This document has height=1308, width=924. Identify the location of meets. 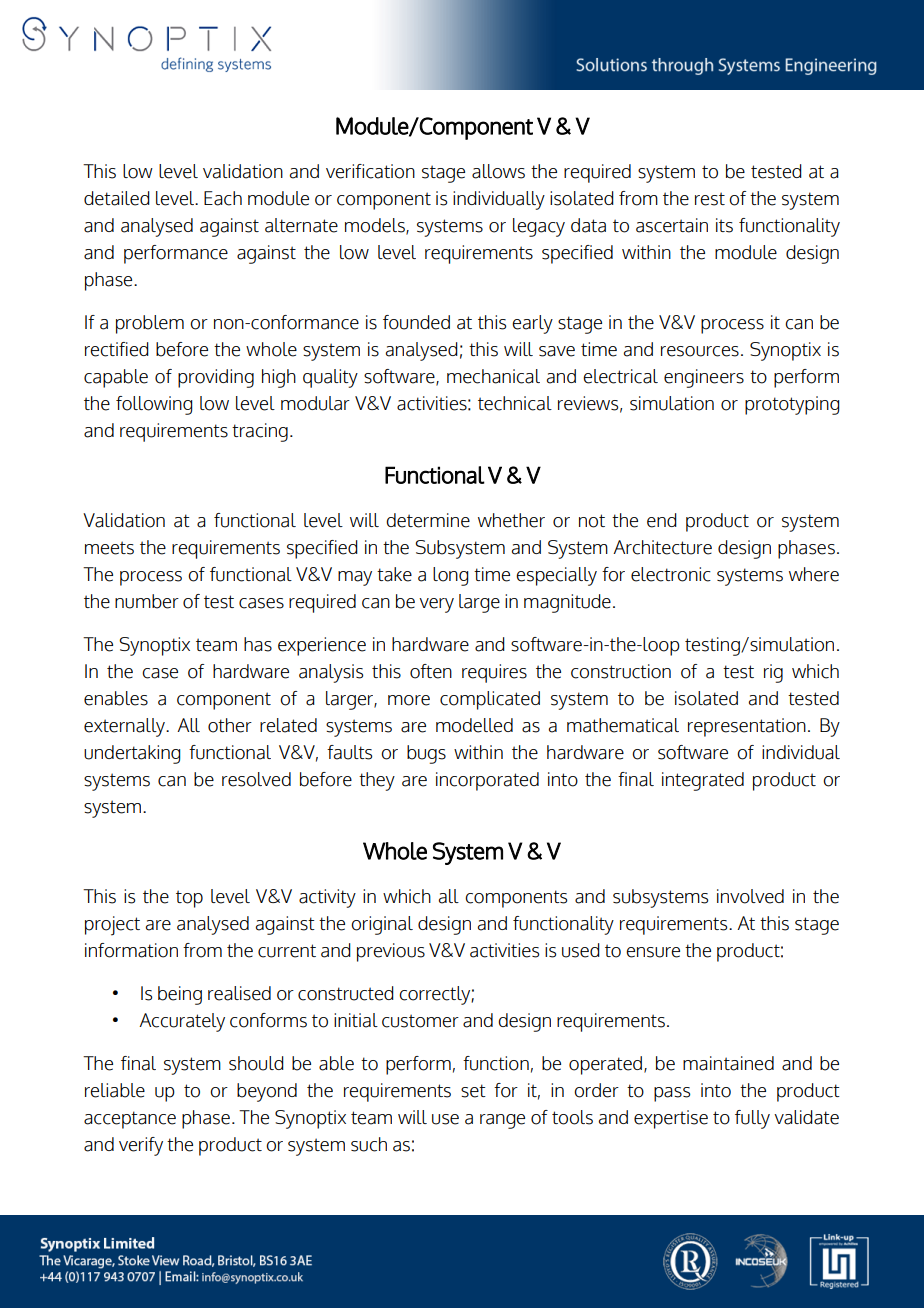
(109, 548).
